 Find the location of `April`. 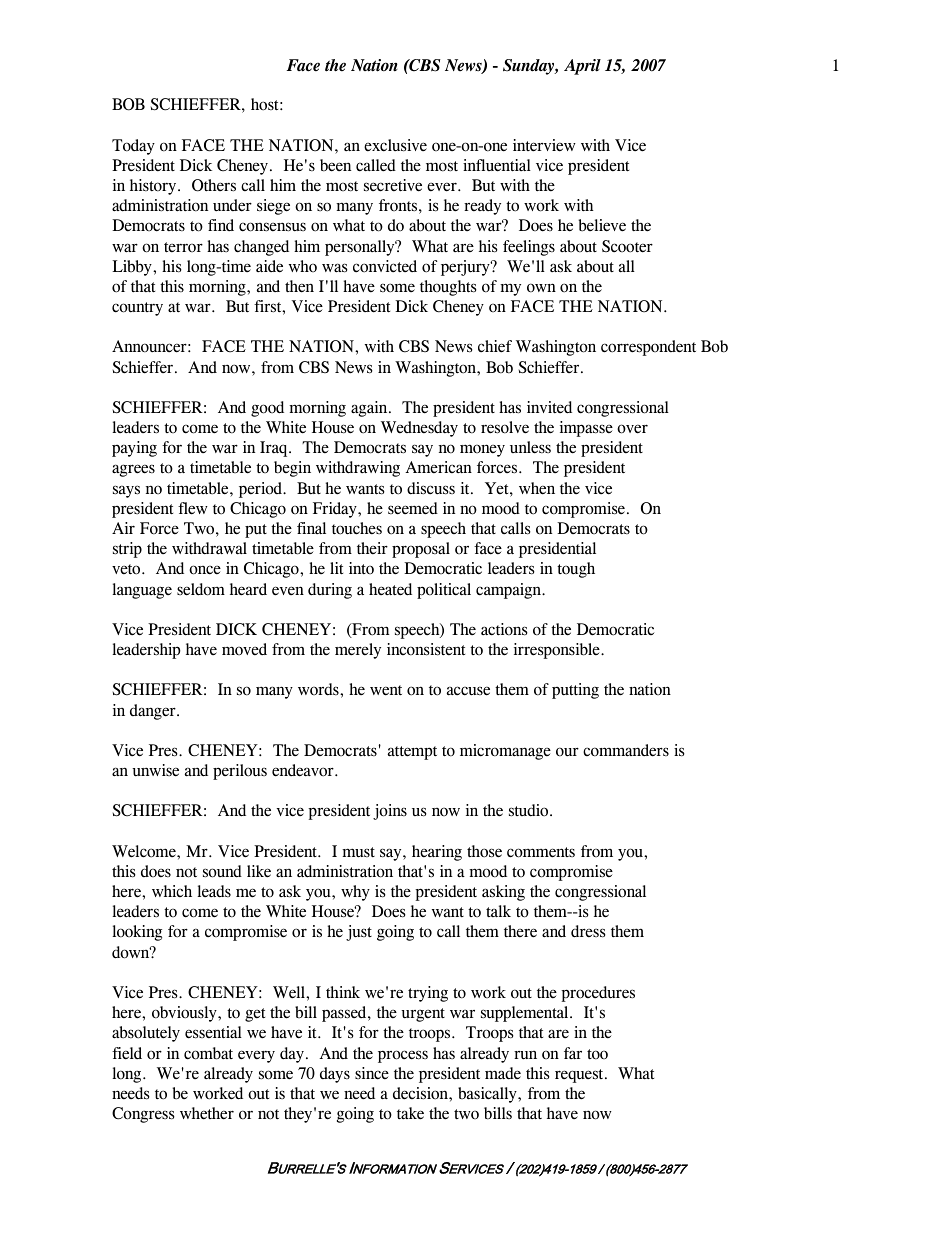

April is located at coordinates (582, 67).
